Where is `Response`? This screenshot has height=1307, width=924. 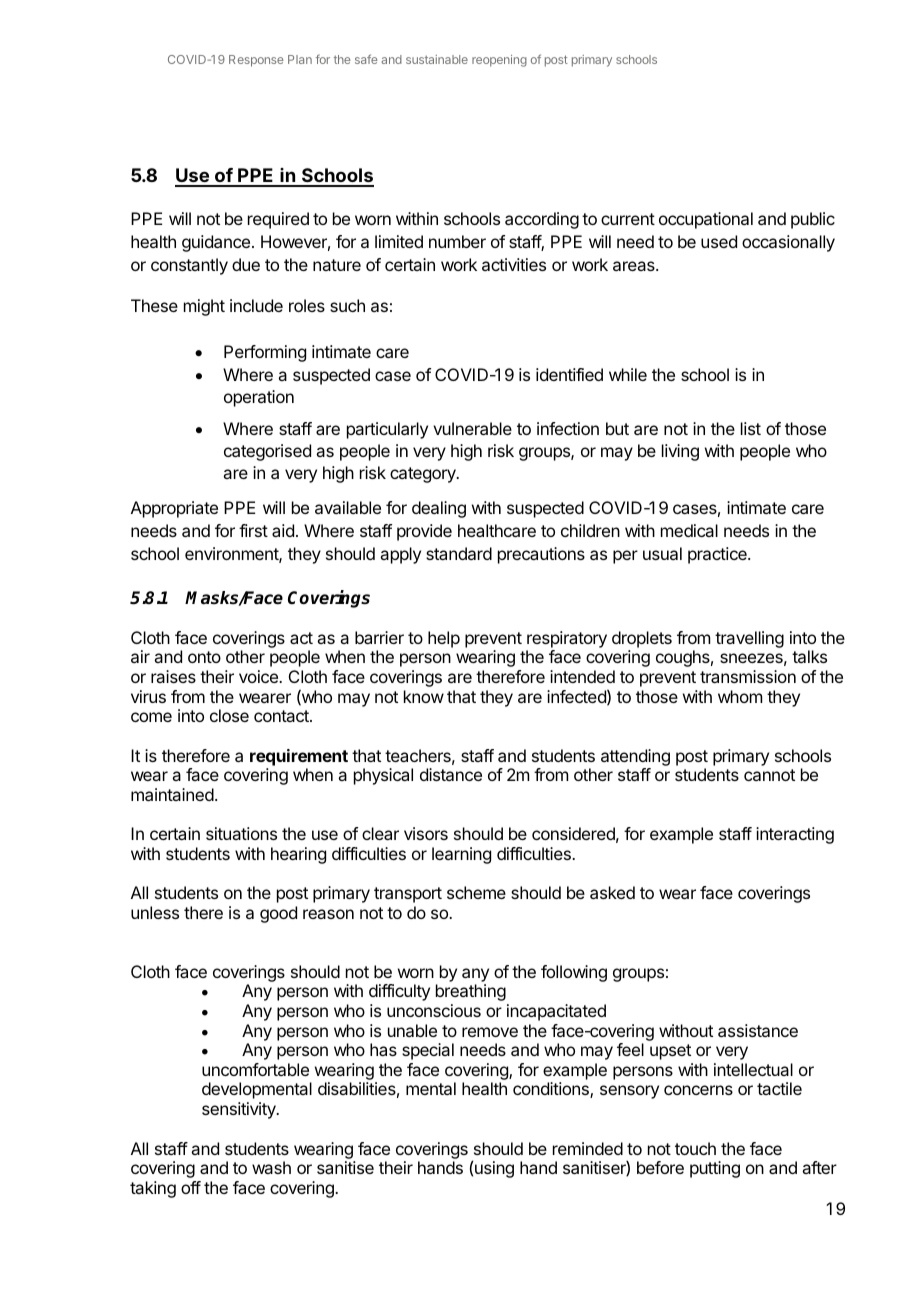
Response is located at coordinates (256, 61).
